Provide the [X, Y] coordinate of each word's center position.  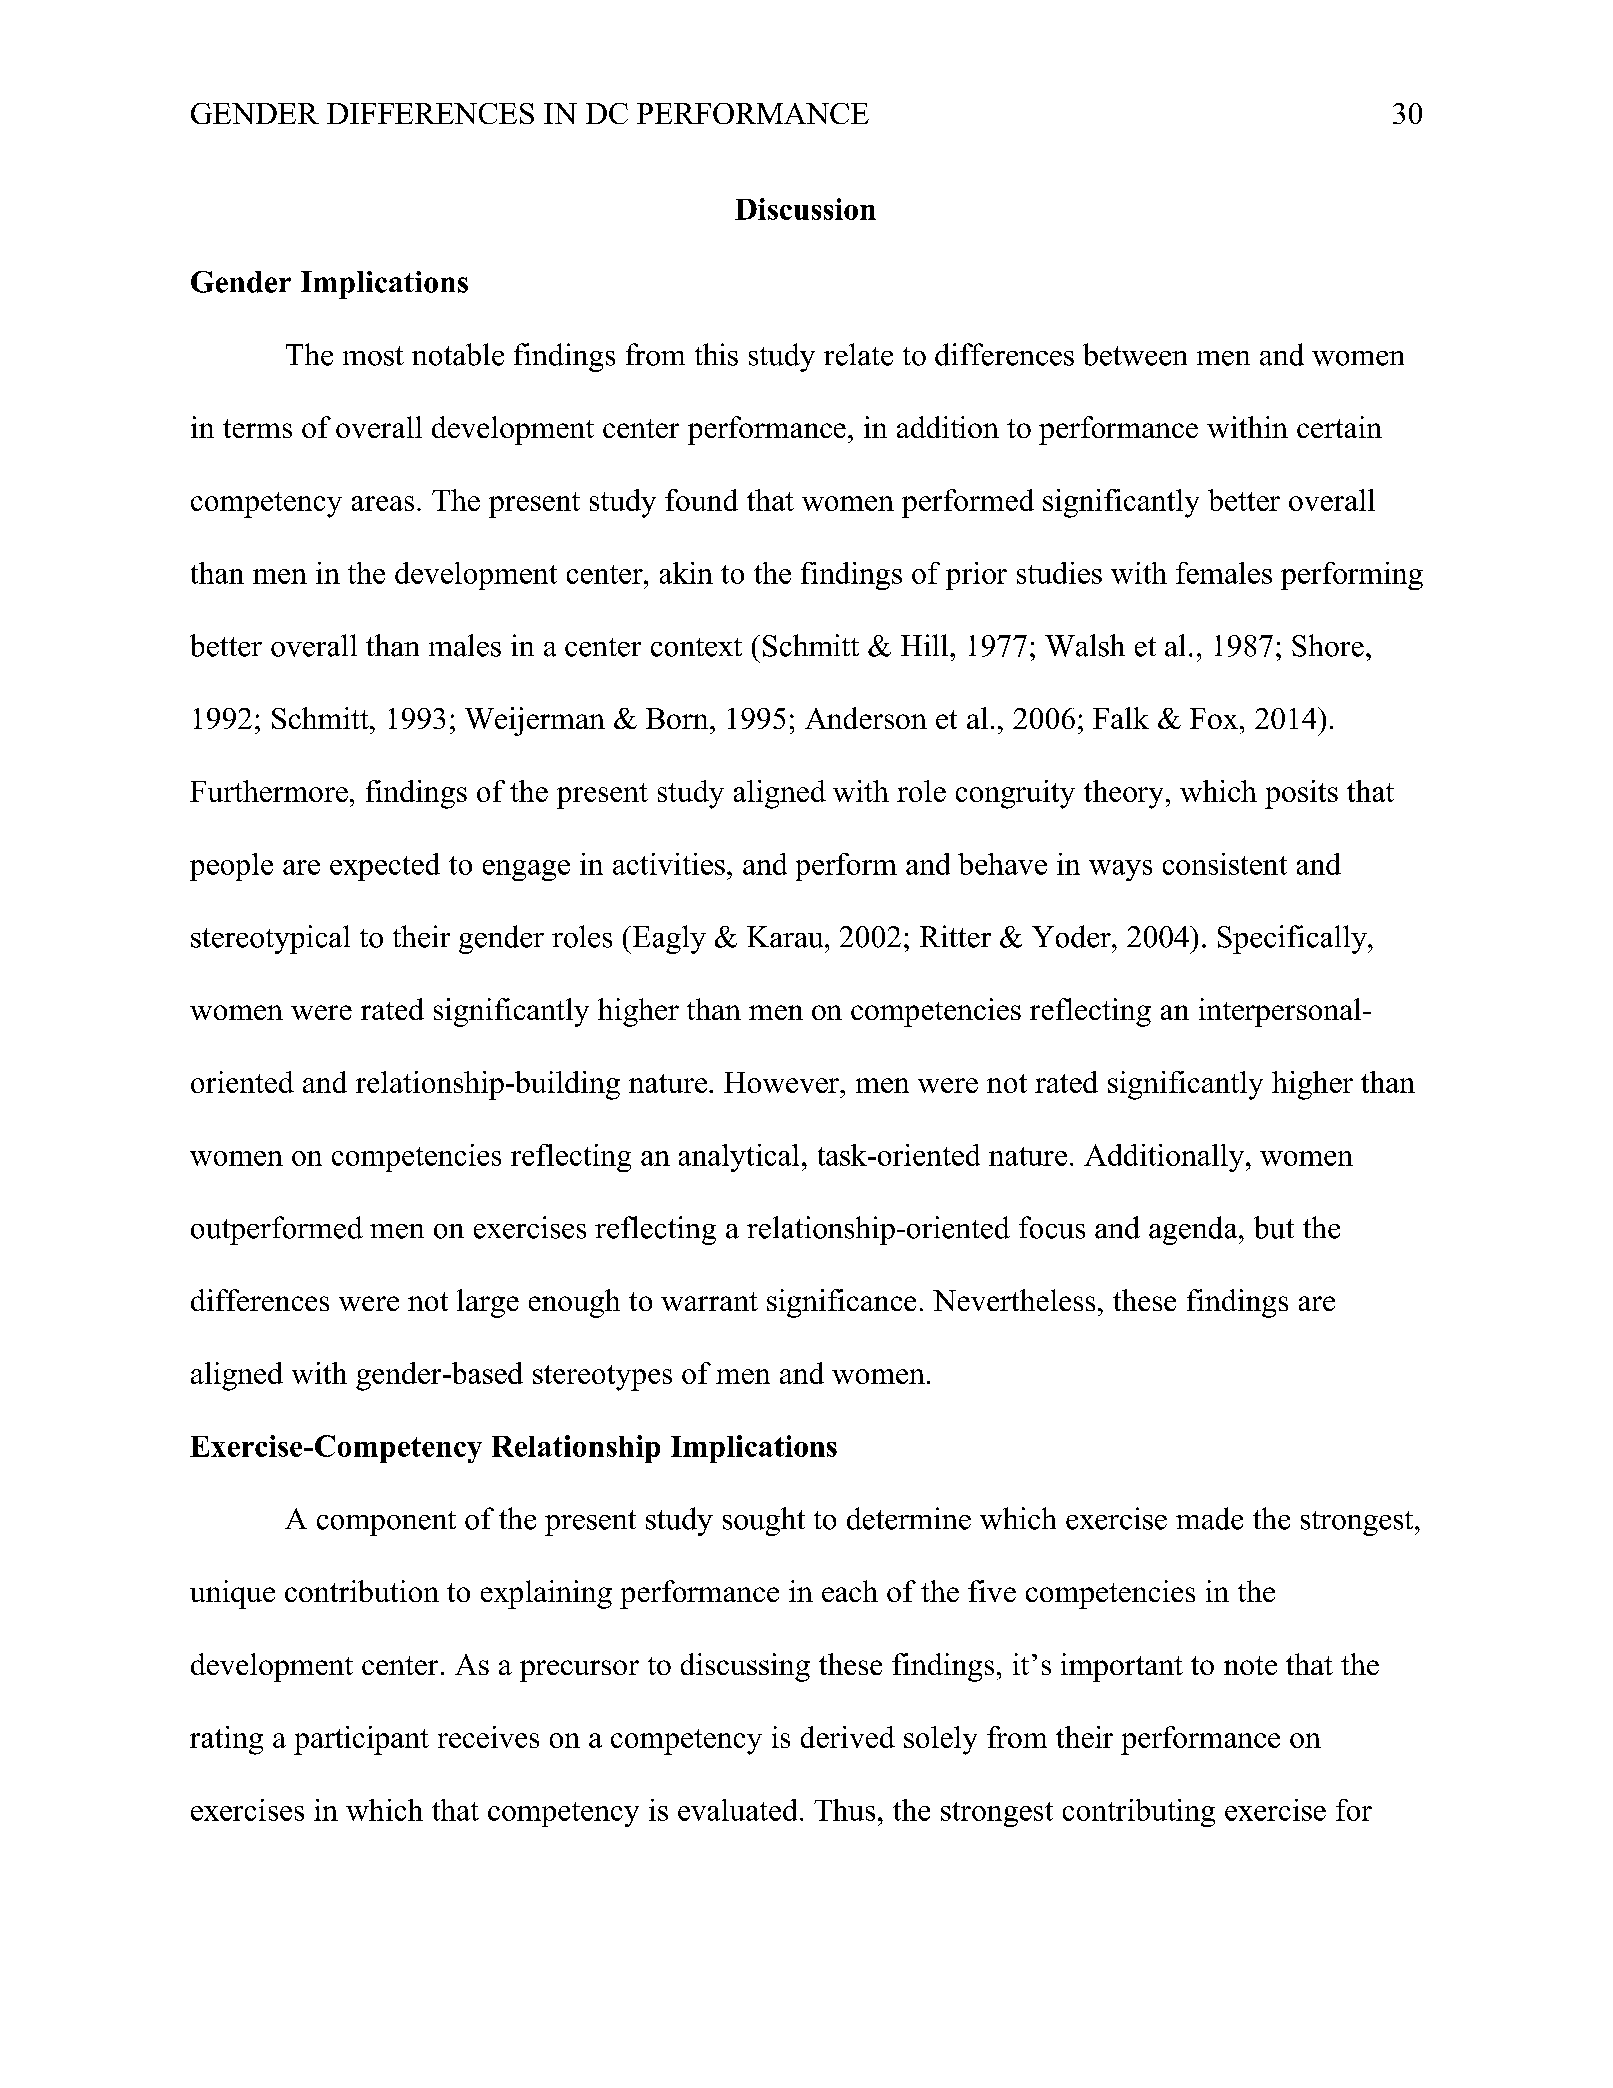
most [373, 356]
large [488, 1303]
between [1135, 354]
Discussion [805, 209]
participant [361, 1740]
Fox [1215, 718]
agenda [1194, 1230]
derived [848, 1737]
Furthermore [269, 791]
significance [841, 1303]
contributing [1139, 1813]
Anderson [866, 718]
